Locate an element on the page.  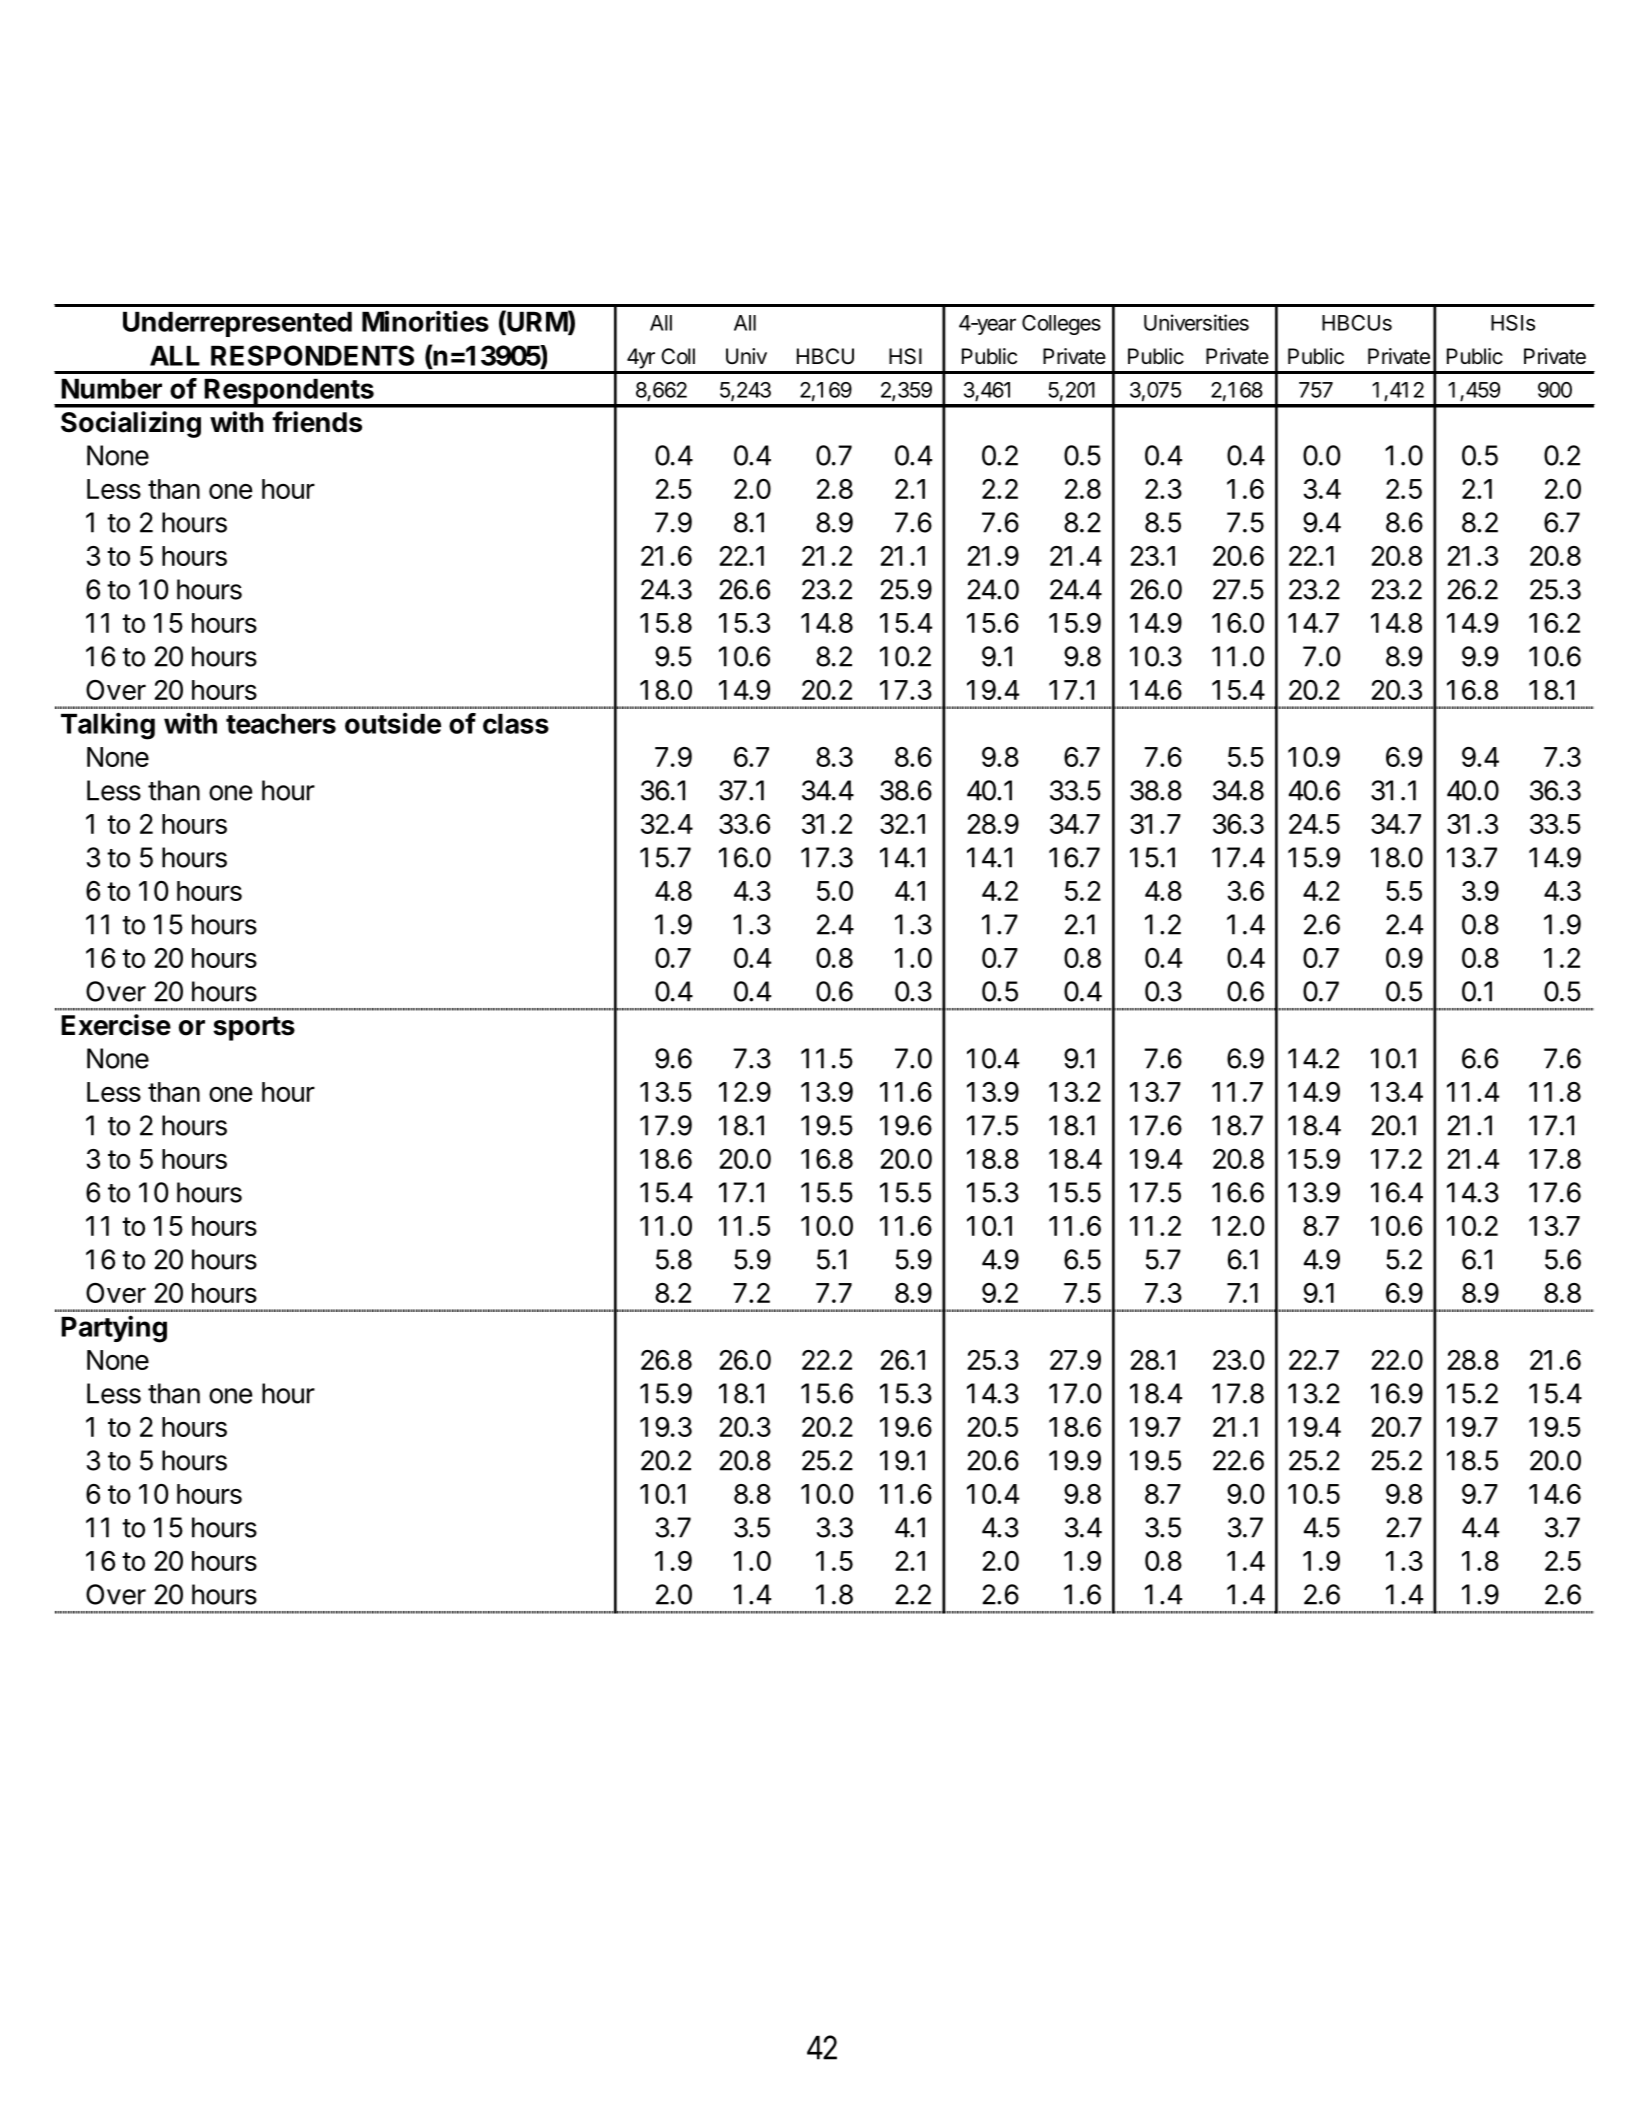
Unde is located at coordinates (156, 322).
